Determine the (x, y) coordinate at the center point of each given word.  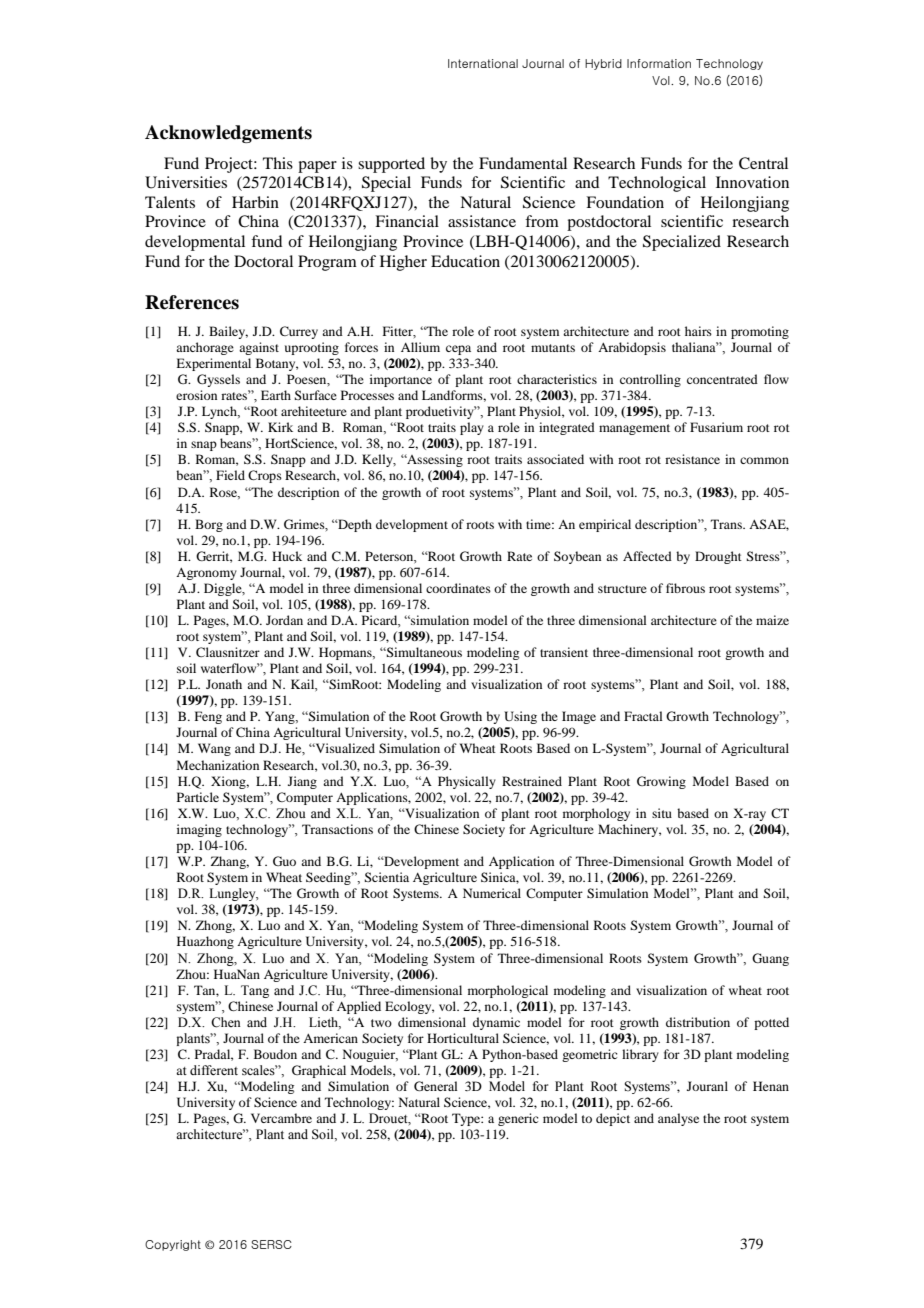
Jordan (284, 620)
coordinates (458, 588)
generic (518, 1119)
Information (659, 63)
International (483, 63)
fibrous (685, 588)
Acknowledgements (228, 134)
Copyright (173, 1245)
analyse (678, 1119)
